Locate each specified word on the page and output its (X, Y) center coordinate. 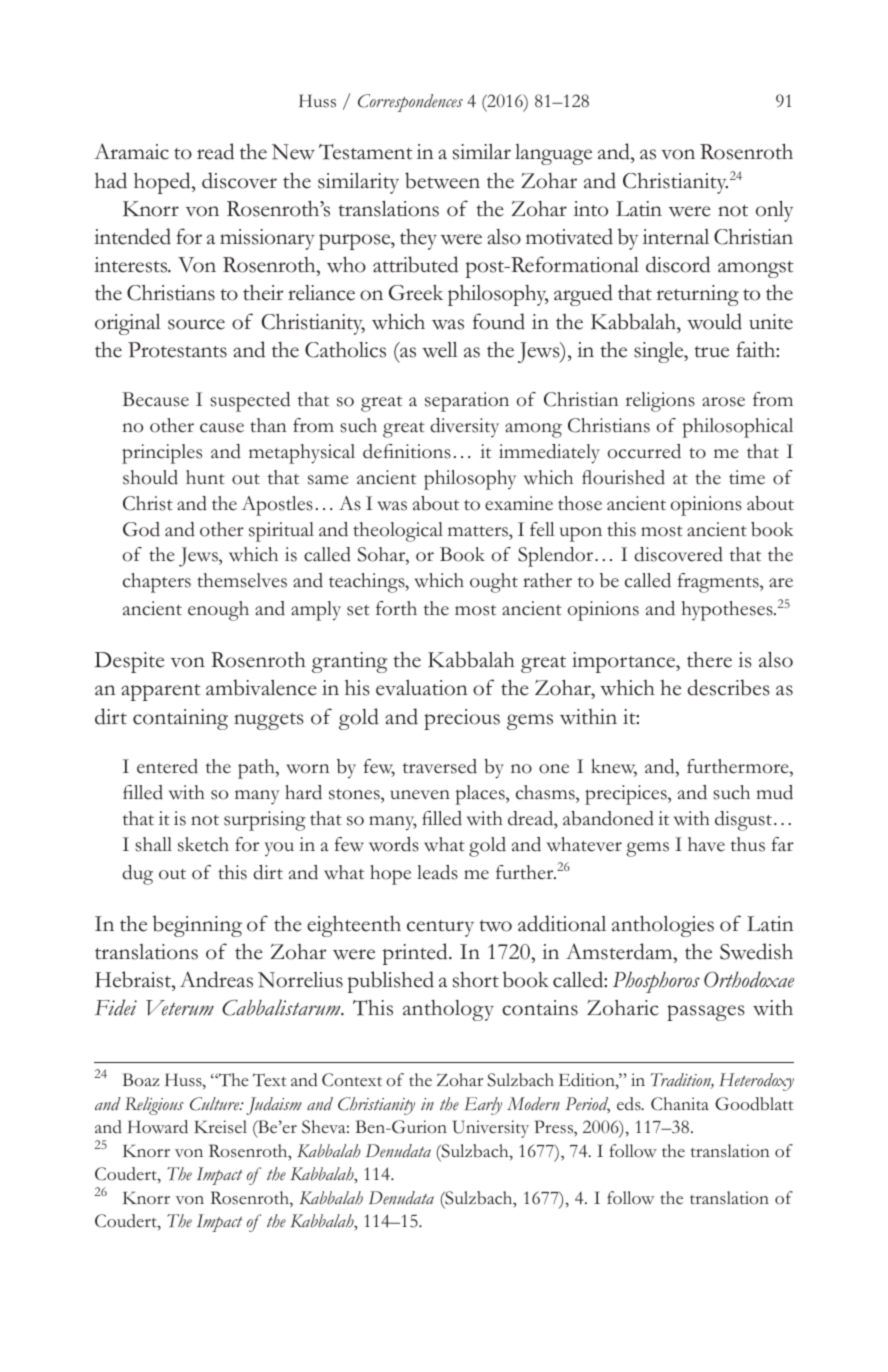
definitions (407, 451)
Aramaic (131, 151)
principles (162, 454)
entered (167, 766)
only (774, 211)
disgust (745, 821)
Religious (154, 1106)
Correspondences (410, 103)
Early (483, 1106)
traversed (440, 766)
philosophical (738, 428)
